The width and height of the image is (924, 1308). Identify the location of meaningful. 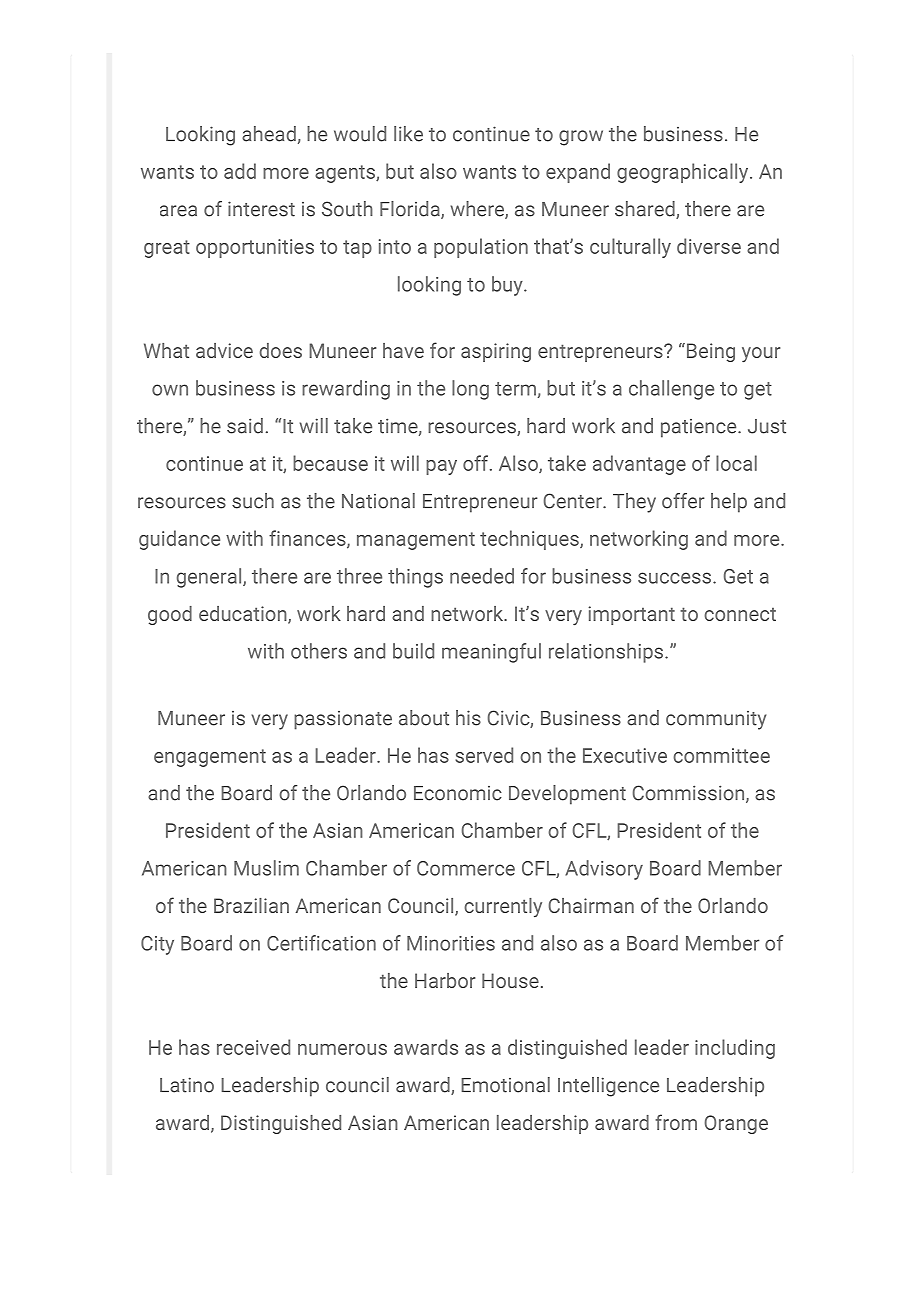
(491, 653).
